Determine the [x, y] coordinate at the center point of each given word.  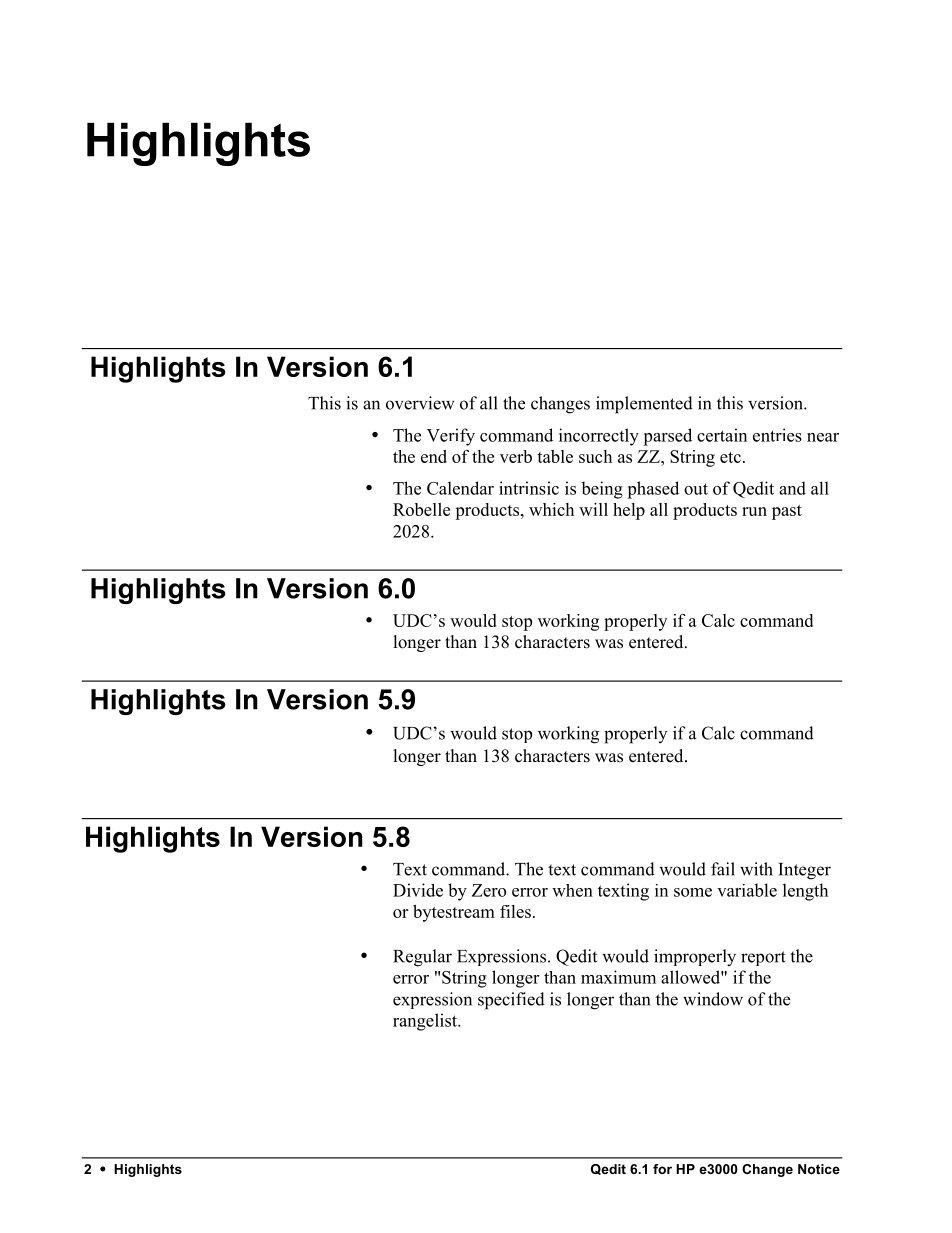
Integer [804, 871]
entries [777, 435]
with [756, 869]
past [787, 512]
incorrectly [599, 437]
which [551, 509]
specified [511, 1001]
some [693, 892]
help [629, 511]
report [763, 958]
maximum [618, 977]
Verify [451, 437]
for [662, 1169]
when [572, 890]
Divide [418, 890]
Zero [489, 890]
